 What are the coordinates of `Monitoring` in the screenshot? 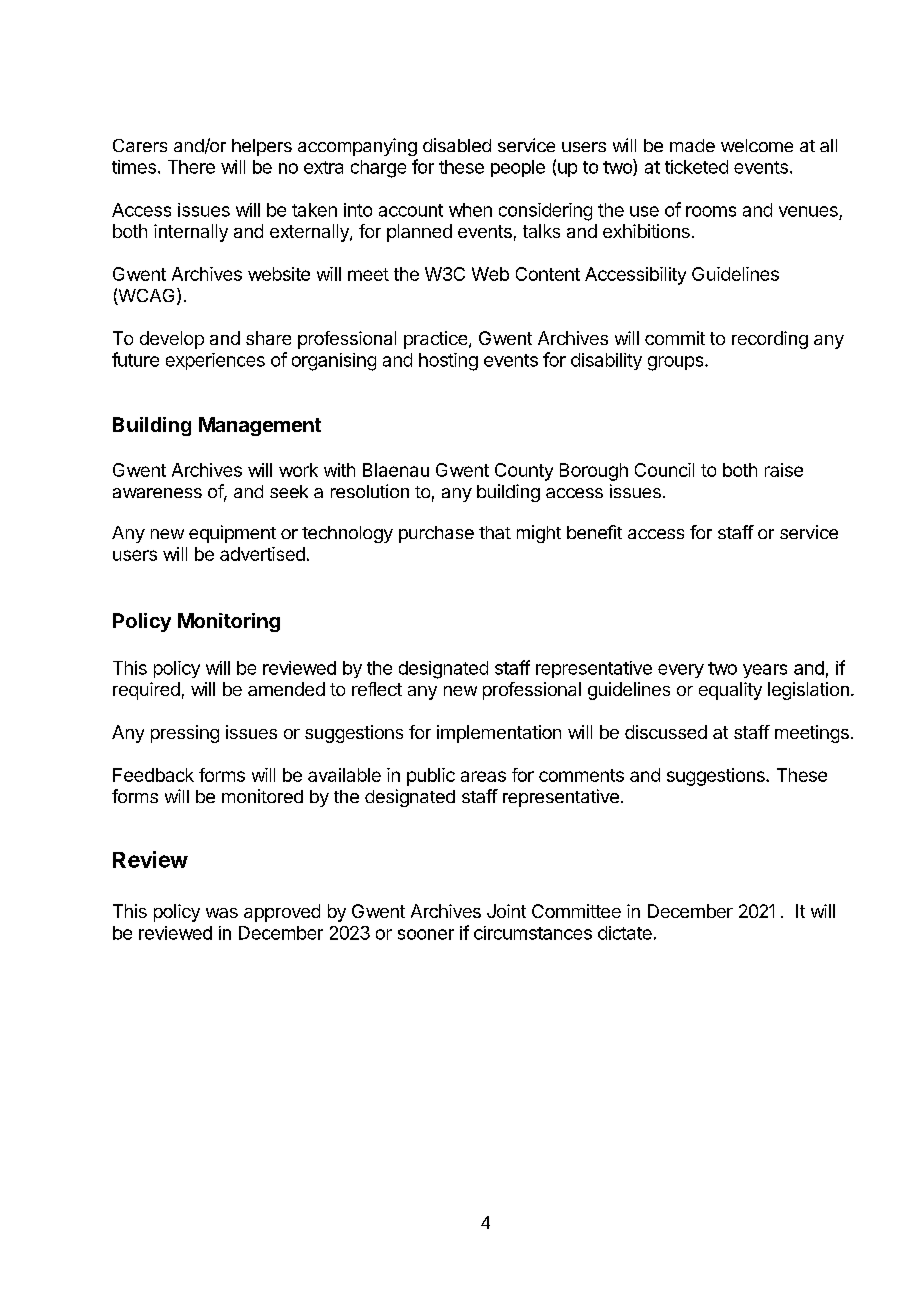 It's located at (229, 622).
